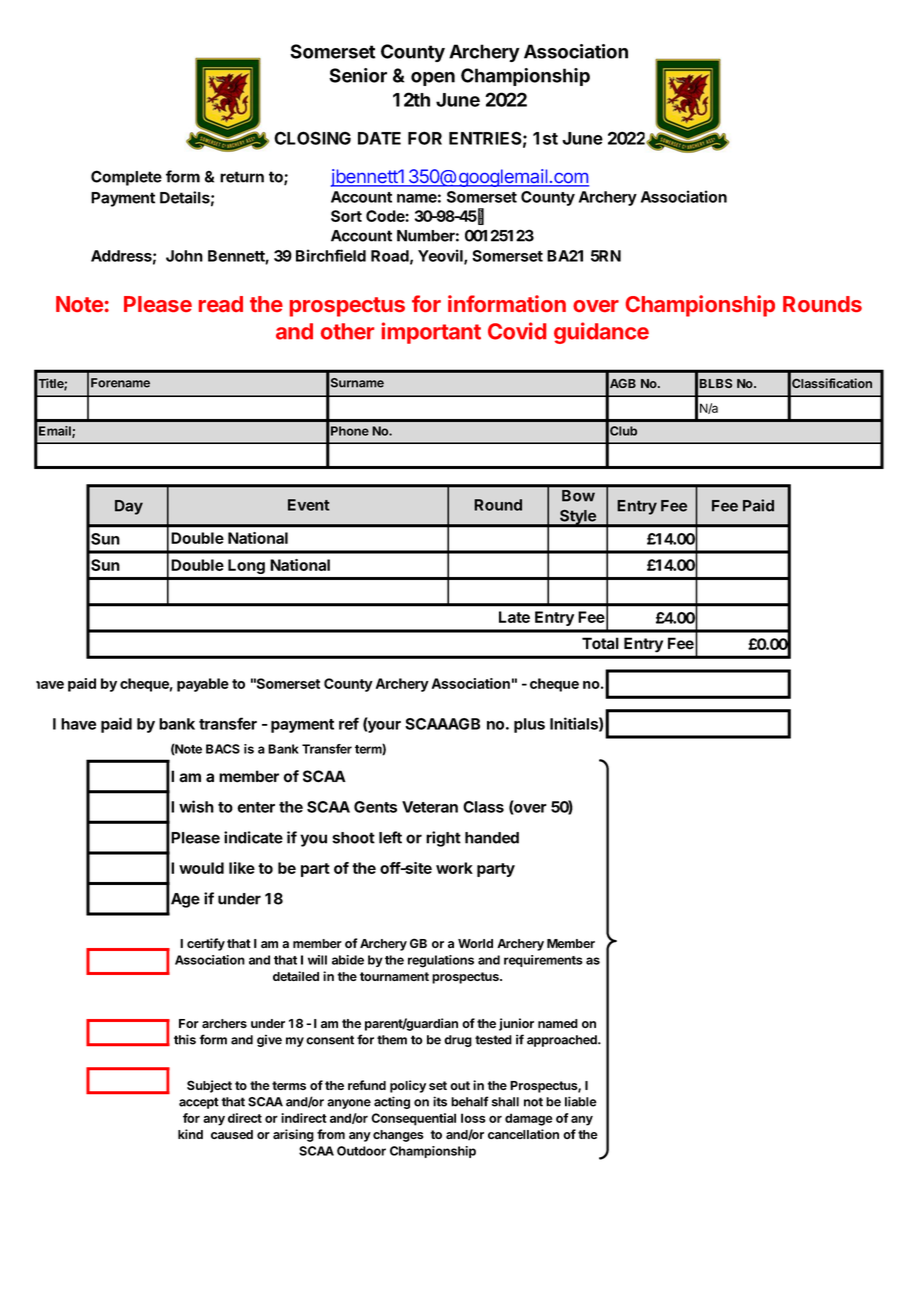  What do you see at coordinates (358, 75) in the document?
I see `Senior` at bounding box center [358, 75].
